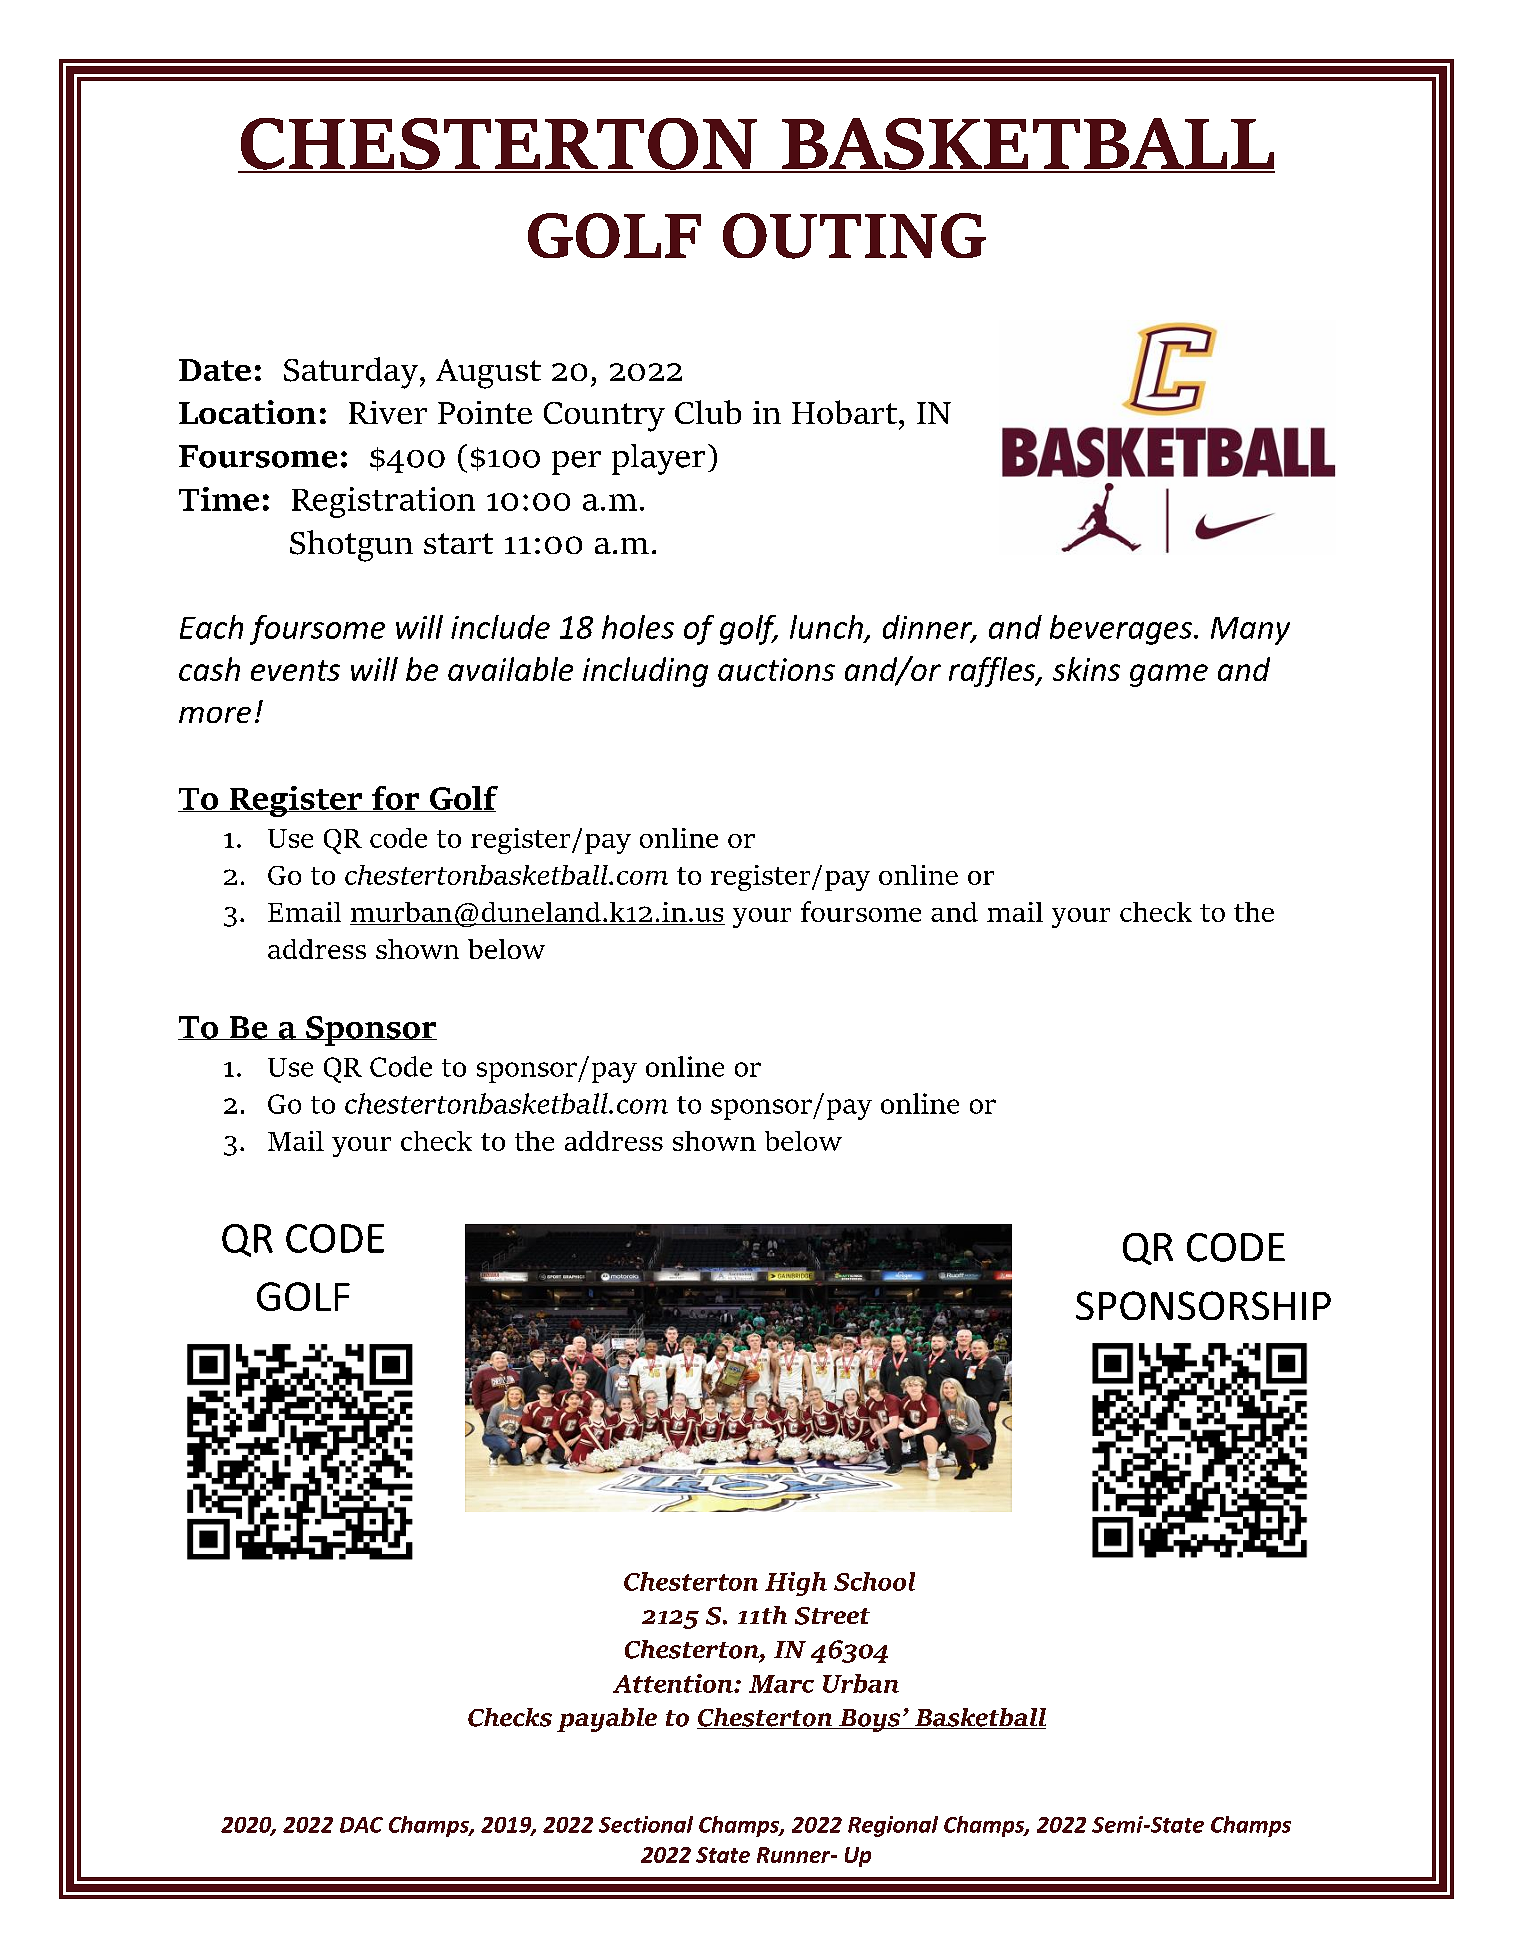  What do you see at coordinates (796, 1584) in the page?
I see `High` at bounding box center [796, 1584].
